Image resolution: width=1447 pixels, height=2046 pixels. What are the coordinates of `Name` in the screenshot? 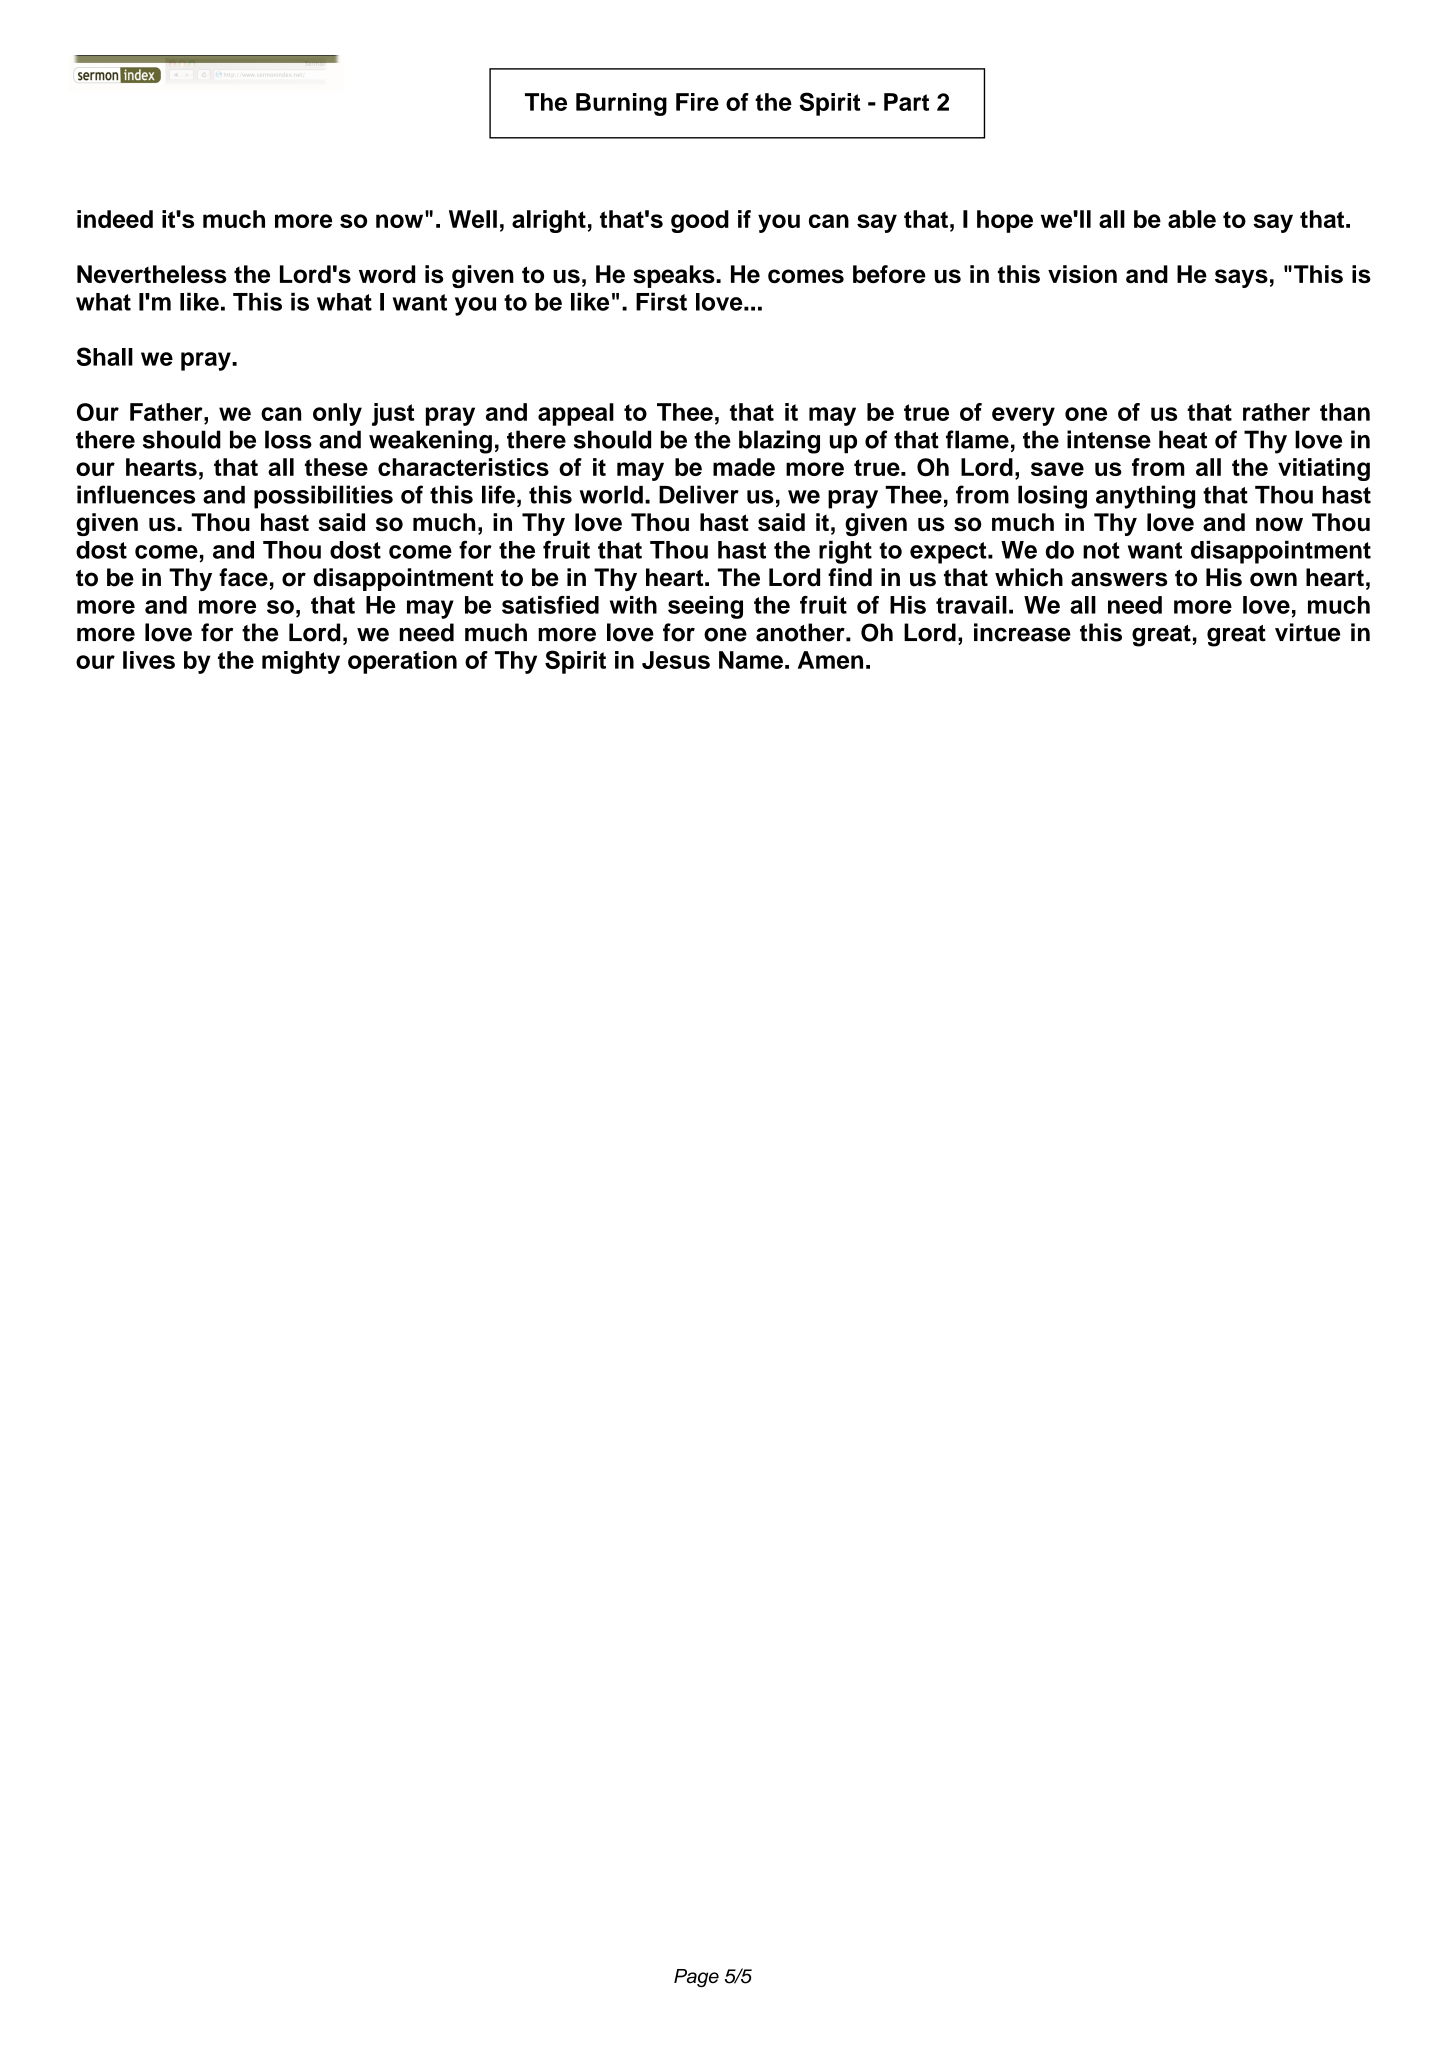 It's located at (751, 660).
